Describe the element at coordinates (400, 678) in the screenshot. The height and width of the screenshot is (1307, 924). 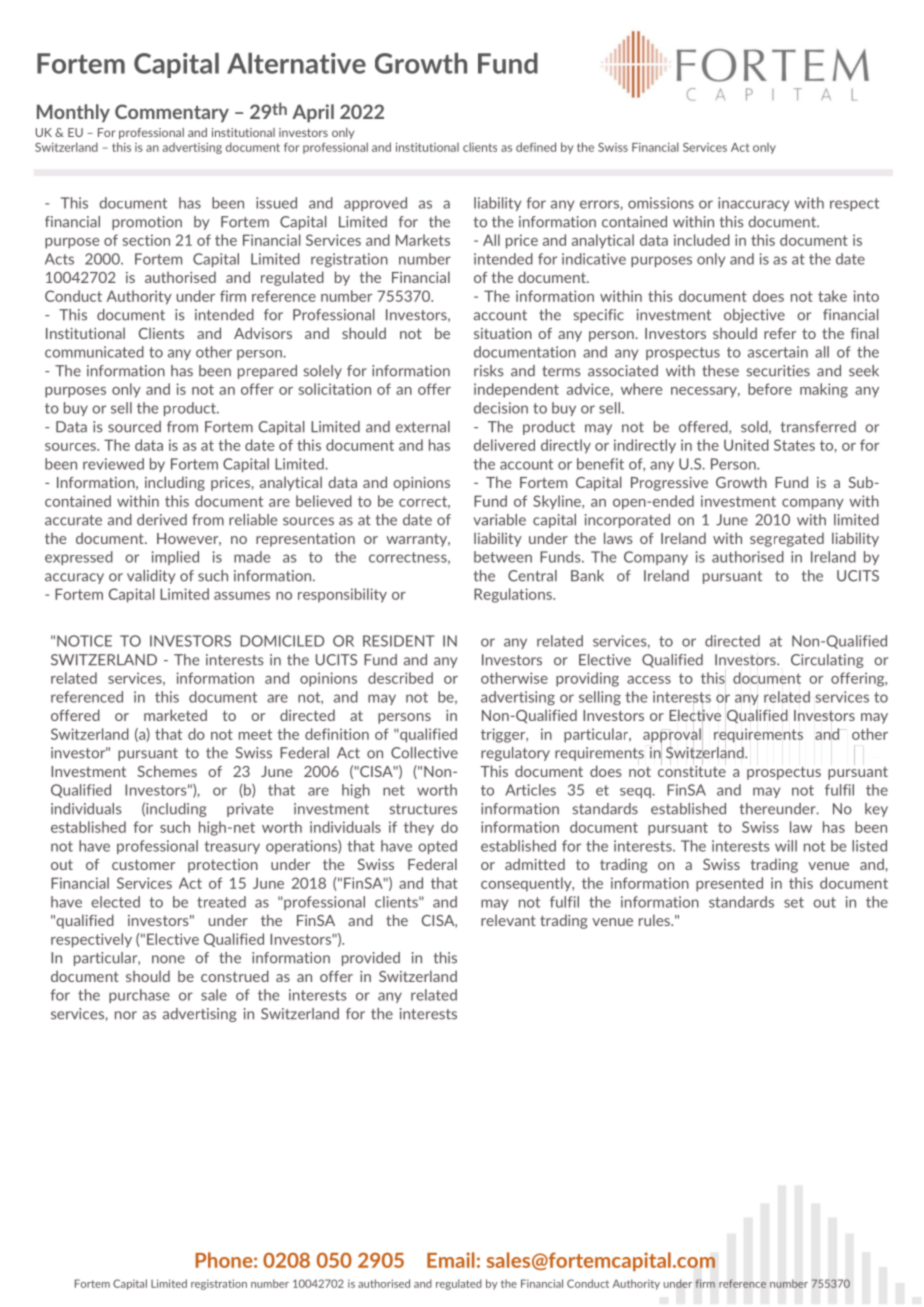
I see `described` at that location.
